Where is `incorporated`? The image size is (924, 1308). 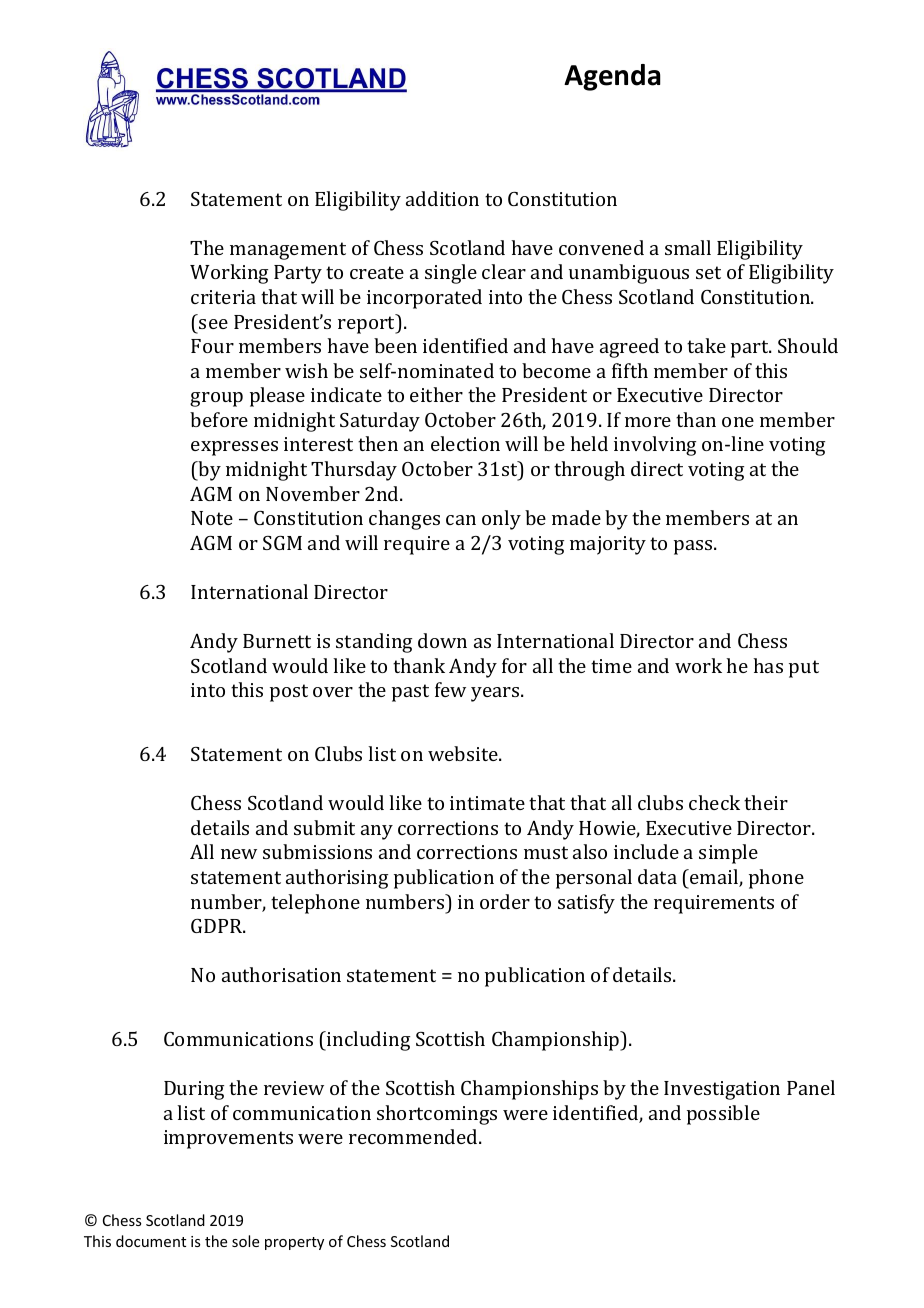
incorporated is located at coordinates (424, 299).
